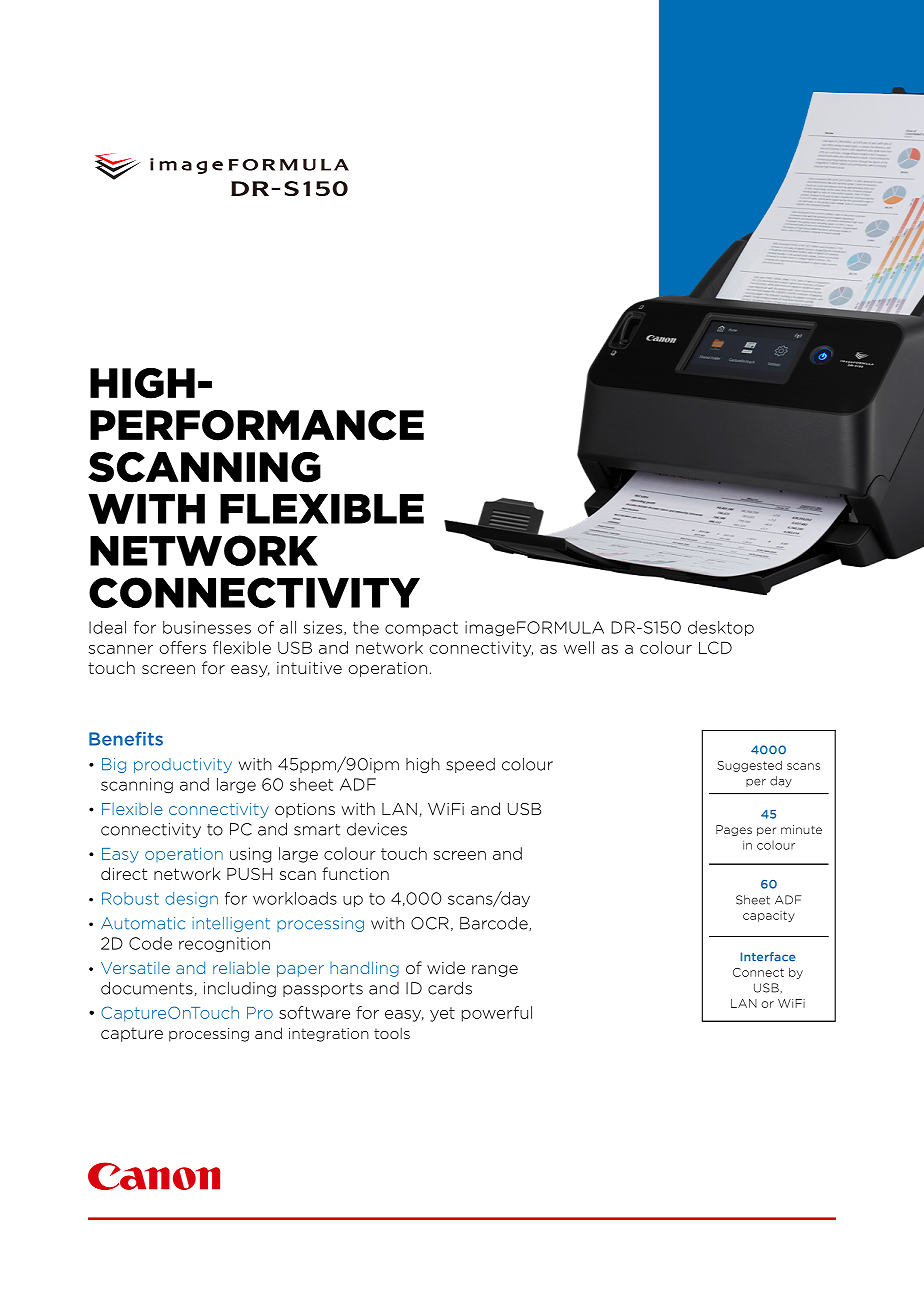 The height and width of the page is (1308, 924). What do you see at coordinates (182, 647) in the page?
I see `offers` at bounding box center [182, 647].
